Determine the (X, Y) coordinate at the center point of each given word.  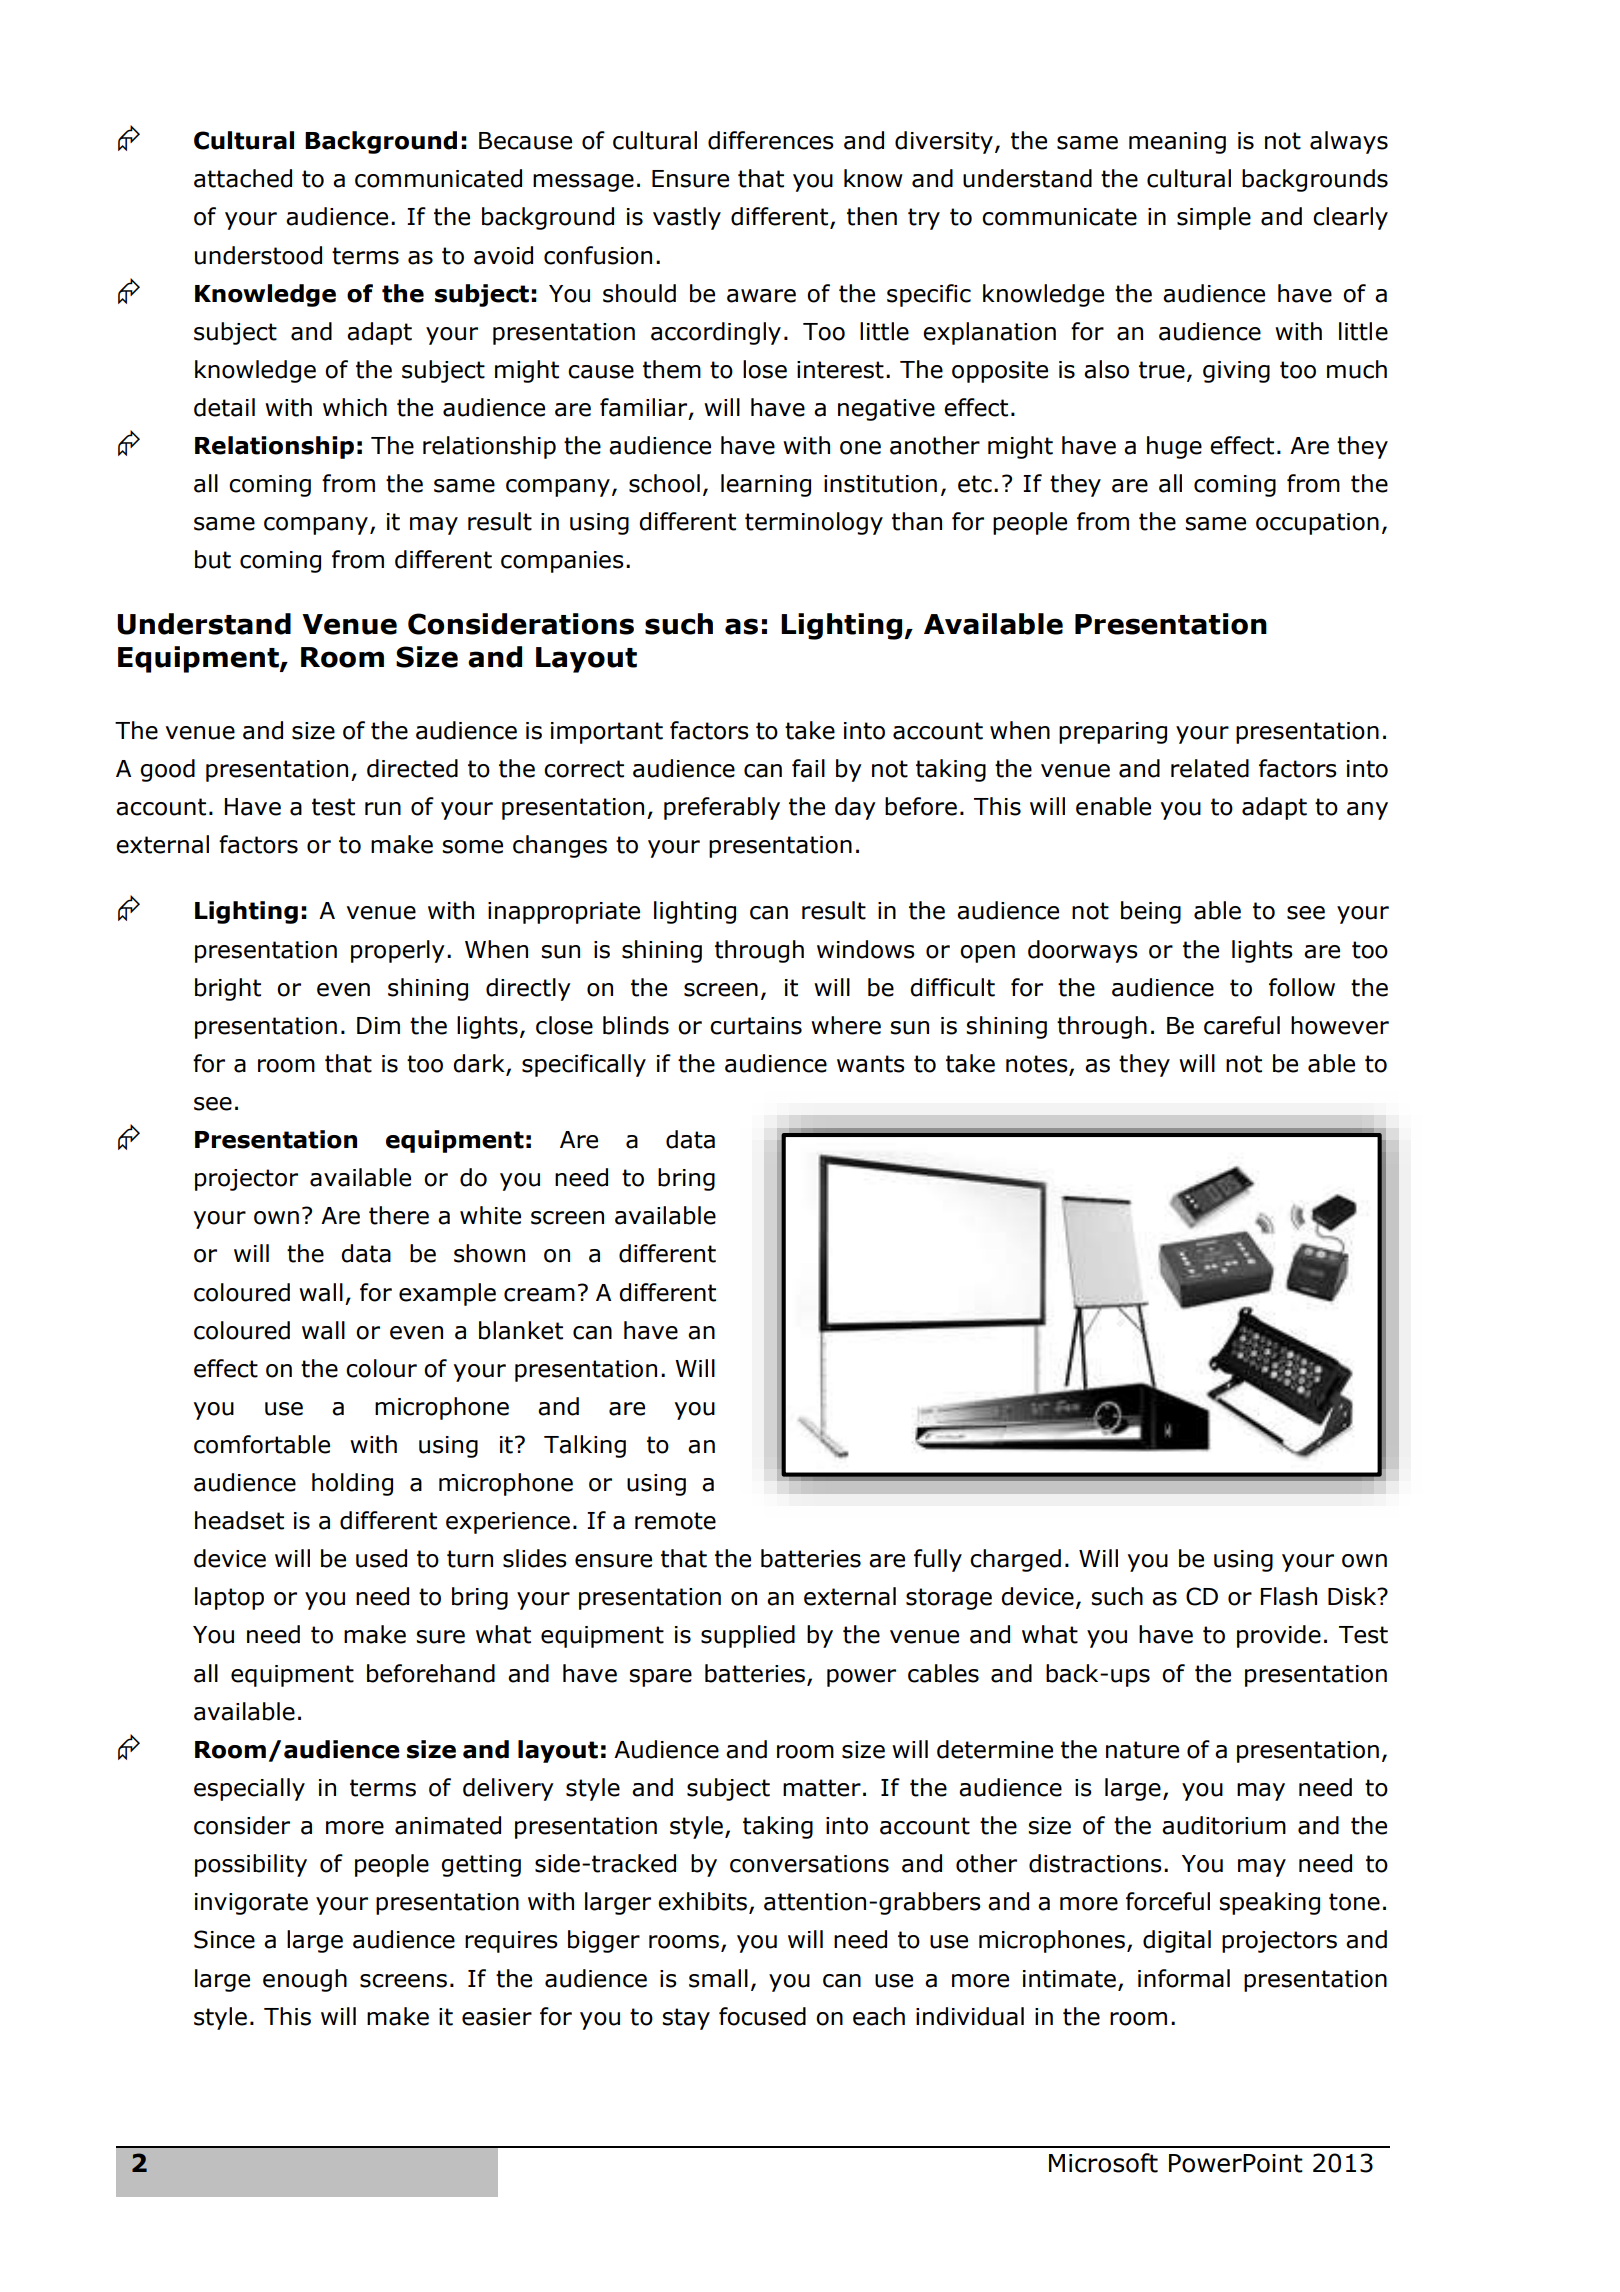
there (399, 1215)
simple (1214, 218)
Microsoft (1103, 2163)
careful (1242, 1025)
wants (871, 1064)
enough (305, 1980)
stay (686, 2019)
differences (771, 140)
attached (243, 178)
